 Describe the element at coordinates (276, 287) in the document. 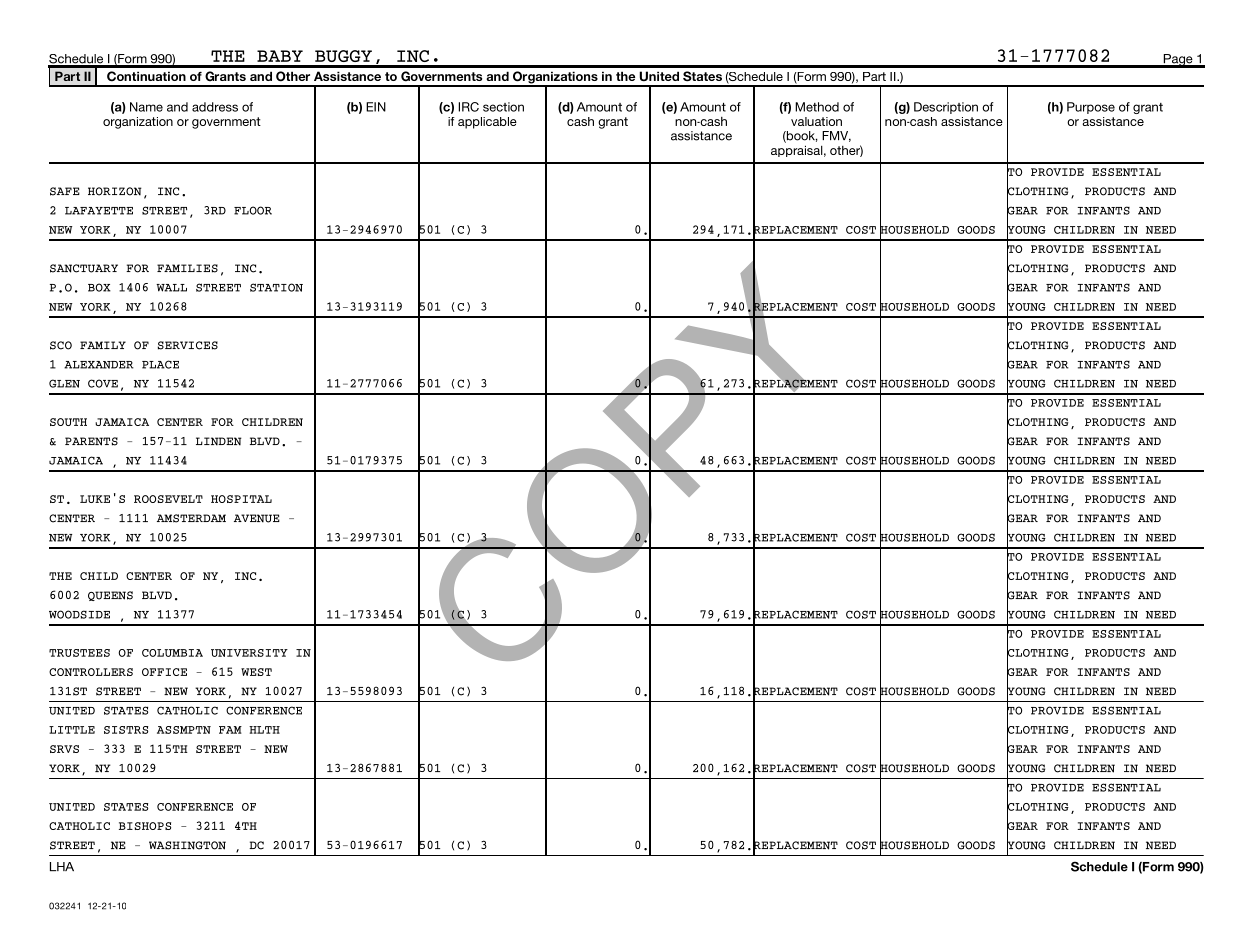

I see `STATION` at that location.
